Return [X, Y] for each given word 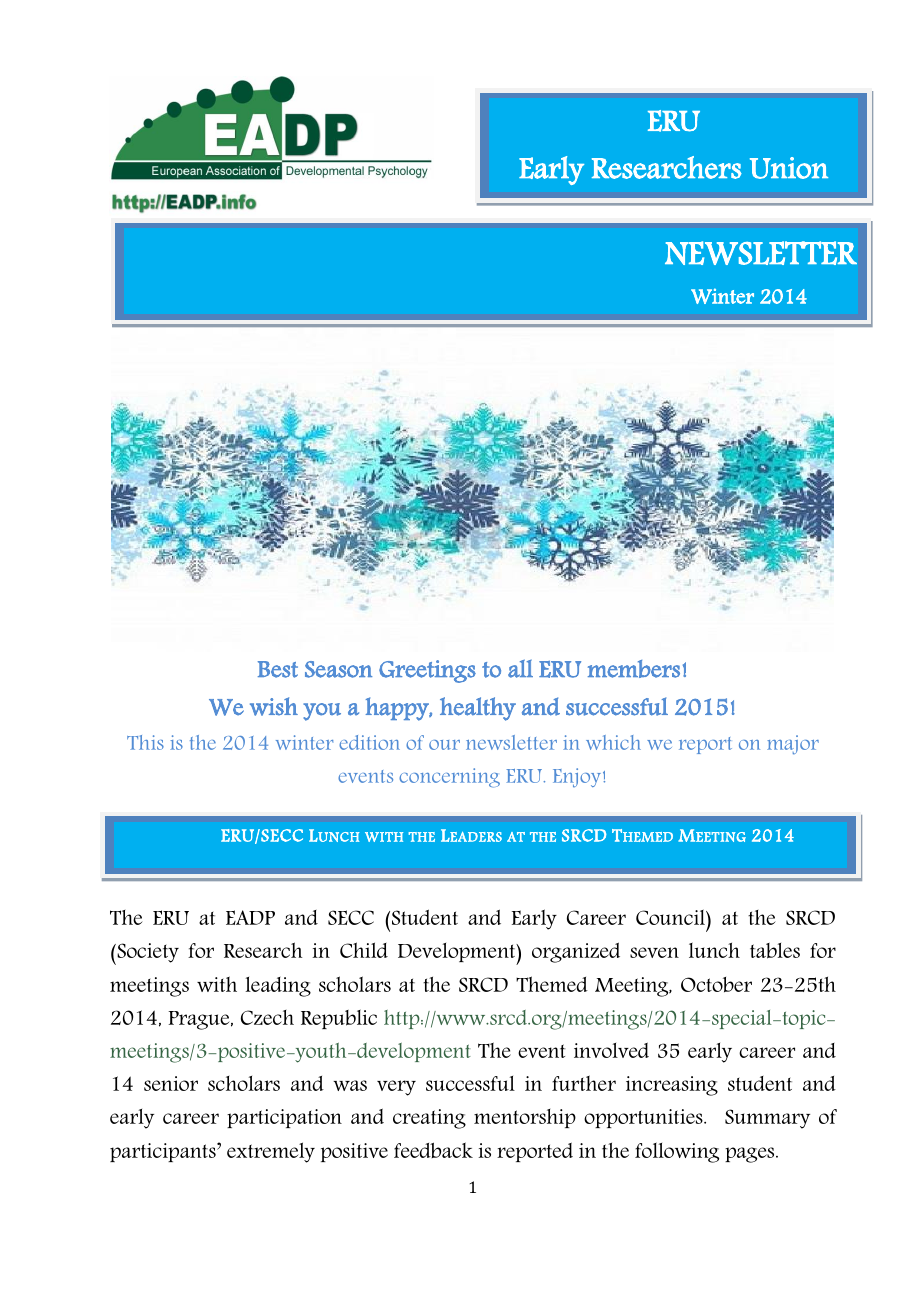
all [520, 668]
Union [789, 168]
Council [671, 917]
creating [429, 1119]
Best [278, 669]
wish [274, 706]
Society [147, 954]
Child [364, 950]
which [613, 742]
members [634, 669]
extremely [271, 1152]
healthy [478, 709]
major [793, 744]
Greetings [427, 671]
